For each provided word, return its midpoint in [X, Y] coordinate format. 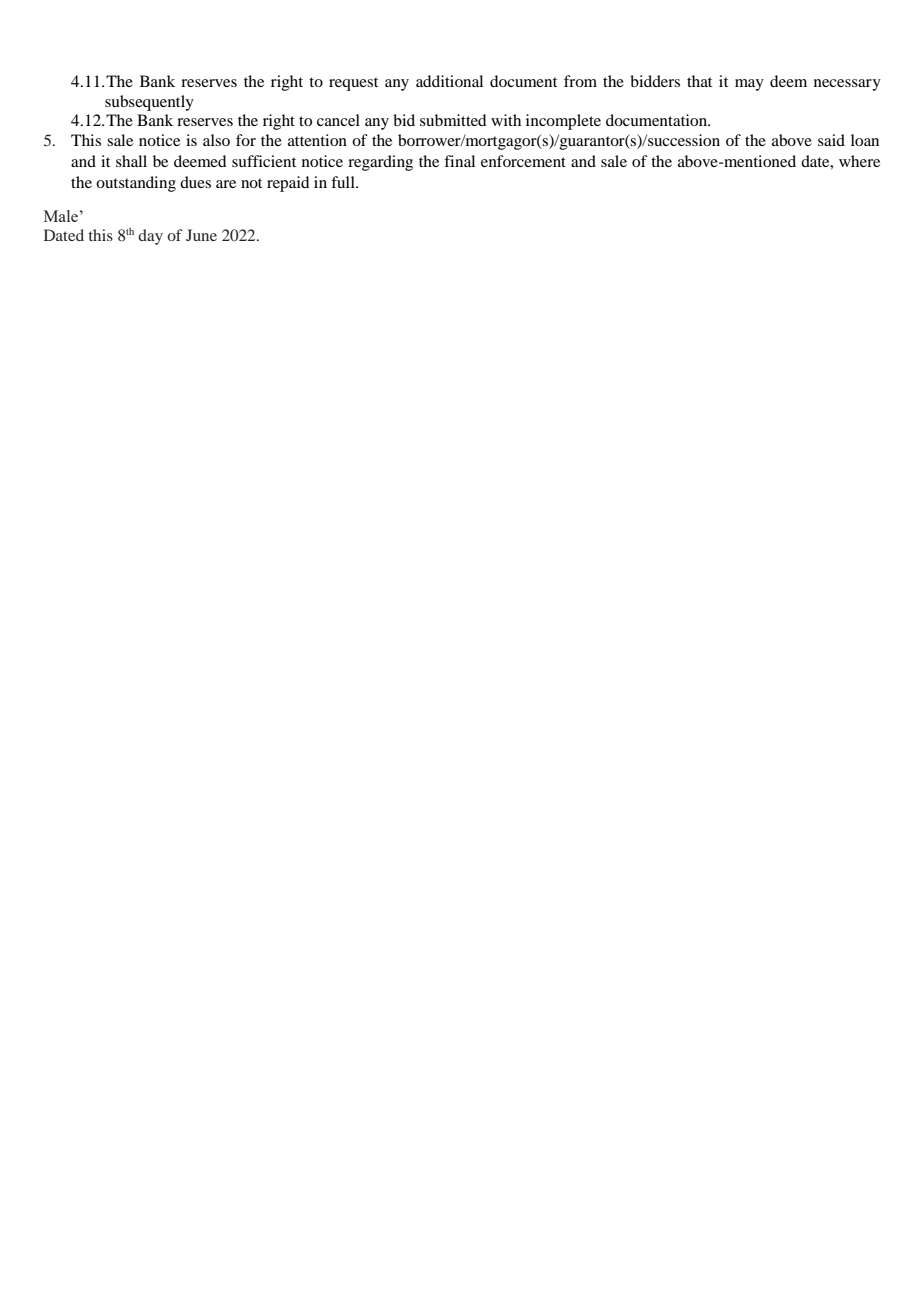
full [344, 182]
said [831, 140]
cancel [338, 120]
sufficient [264, 161]
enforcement [523, 161]
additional [449, 81]
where [859, 161]
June [201, 235]
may [749, 85]
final [459, 161]
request [353, 84]
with [506, 120]
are [226, 184]
